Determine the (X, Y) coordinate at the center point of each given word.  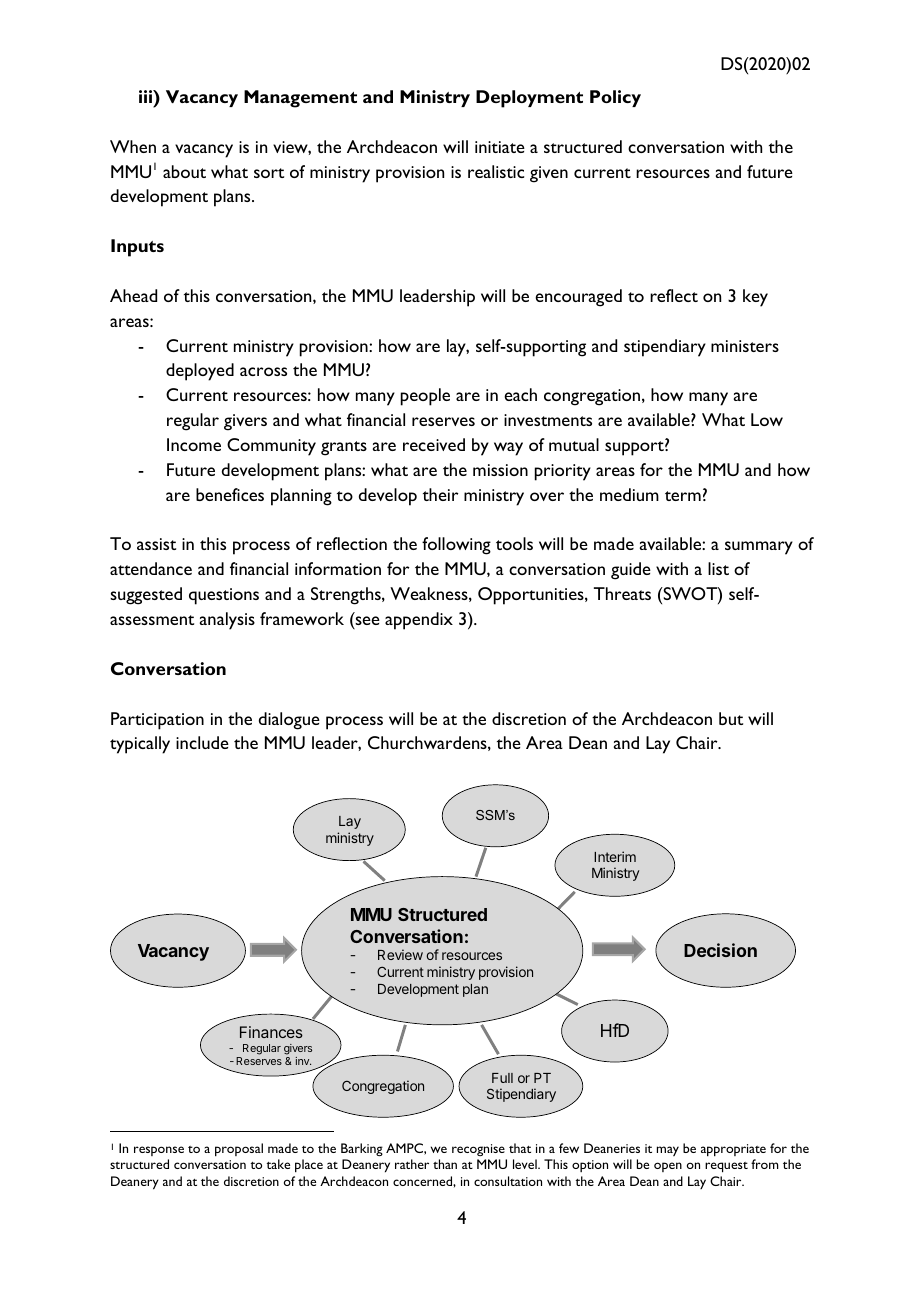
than (445, 1164)
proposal (239, 1150)
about (184, 171)
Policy (615, 98)
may (668, 1151)
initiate (500, 147)
